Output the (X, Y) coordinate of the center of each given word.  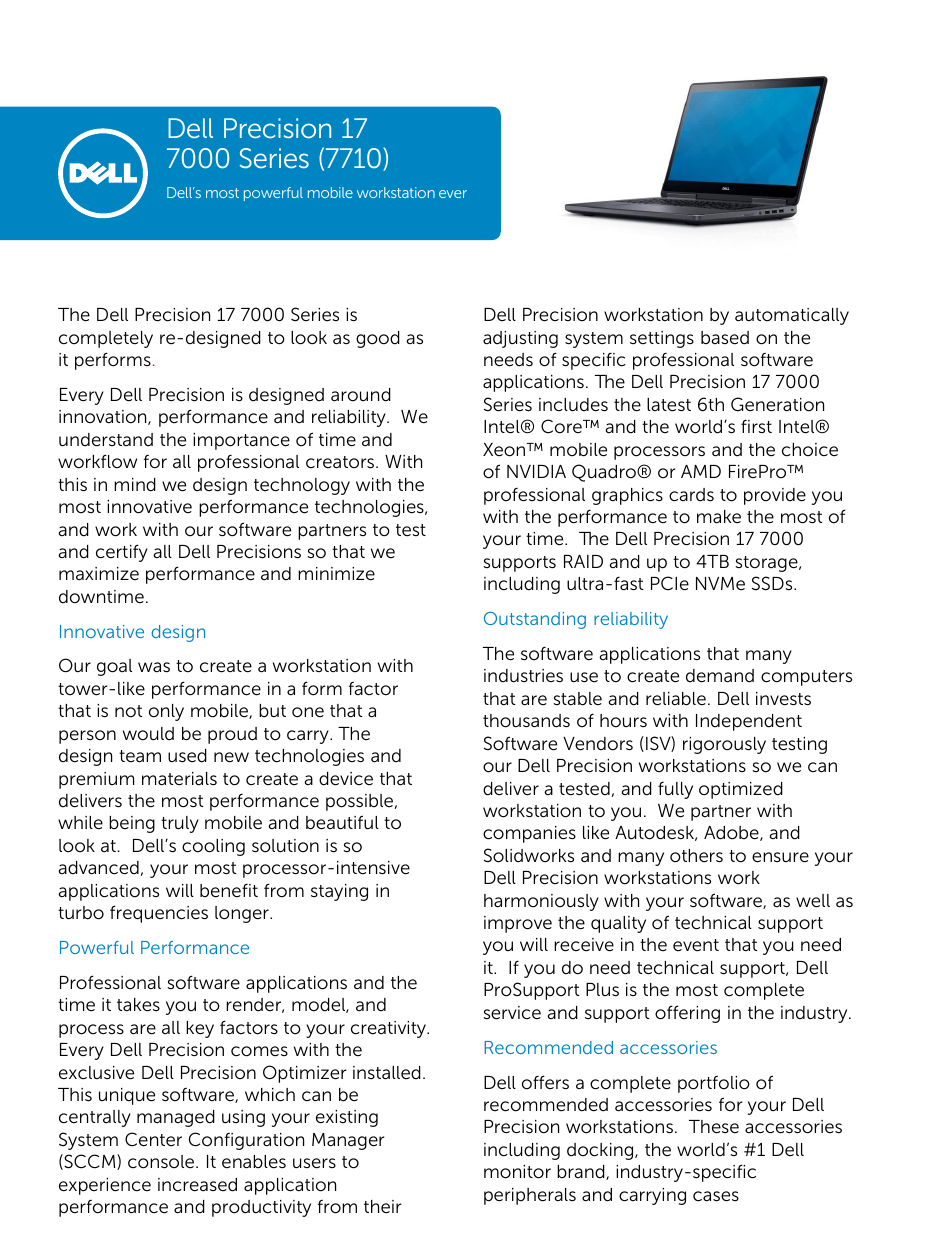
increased (197, 1185)
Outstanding (535, 620)
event (696, 945)
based (725, 338)
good (378, 339)
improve (518, 924)
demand (720, 676)
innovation (104, 417)
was (154, 667)
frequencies (159, 914)
